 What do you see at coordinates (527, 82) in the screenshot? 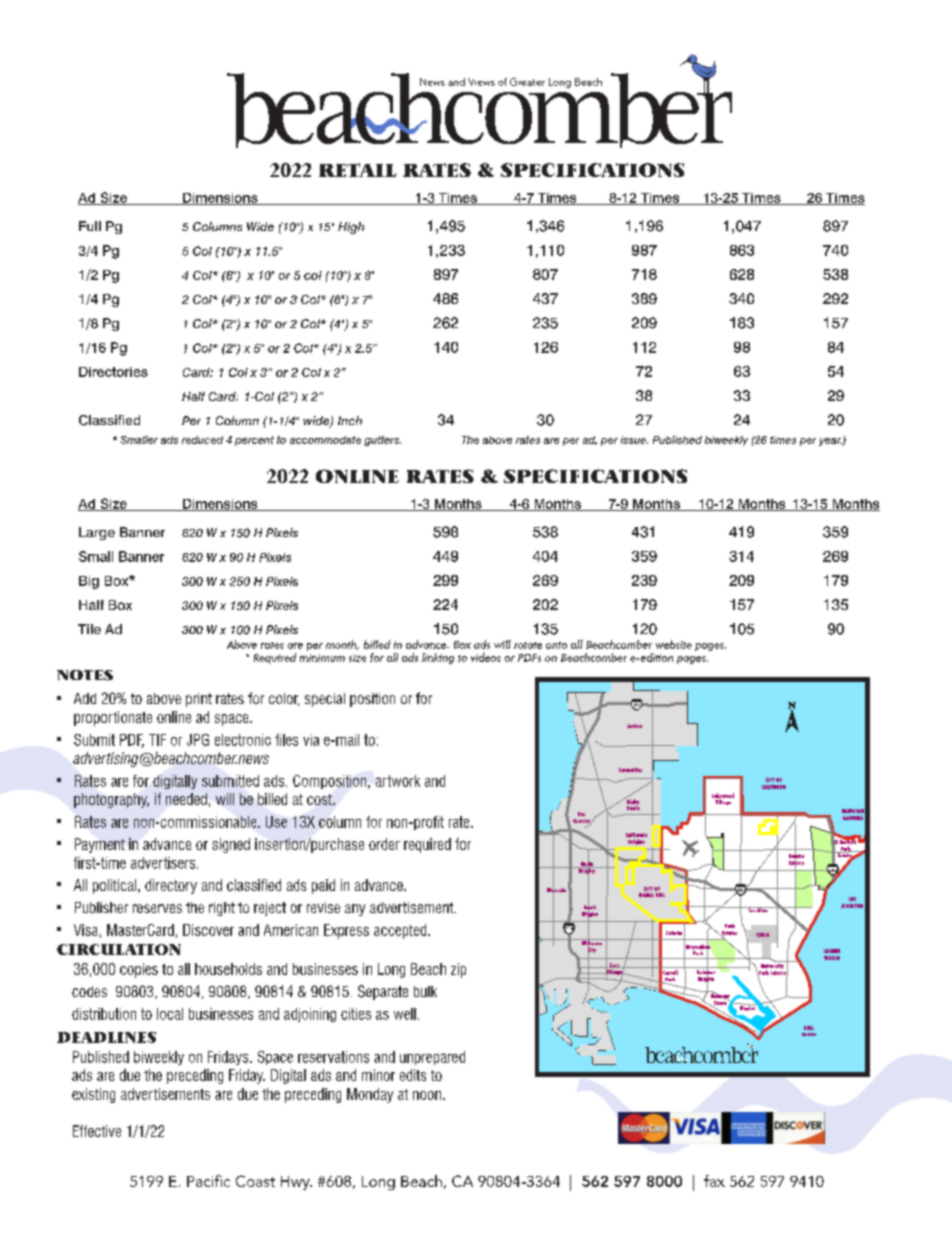
I see `Greater` at bounding box center [527, 82].
